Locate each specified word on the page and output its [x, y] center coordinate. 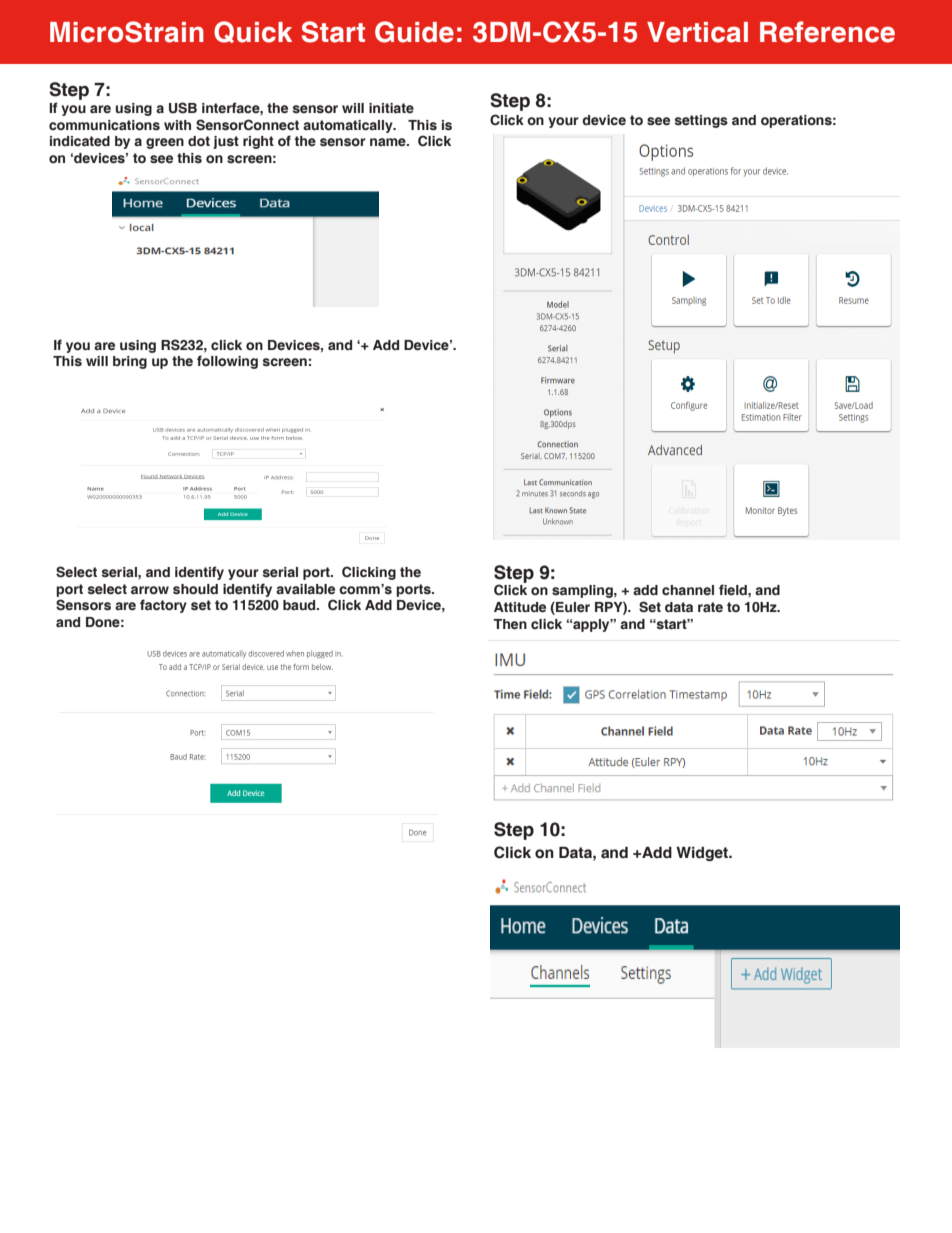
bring [130, 362]
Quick [253, 32]
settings [701, 121]
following [227, 362]
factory [163, 606]
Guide [414, 32]
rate [710, 607]
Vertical [697, 32]
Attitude [520, 607]
